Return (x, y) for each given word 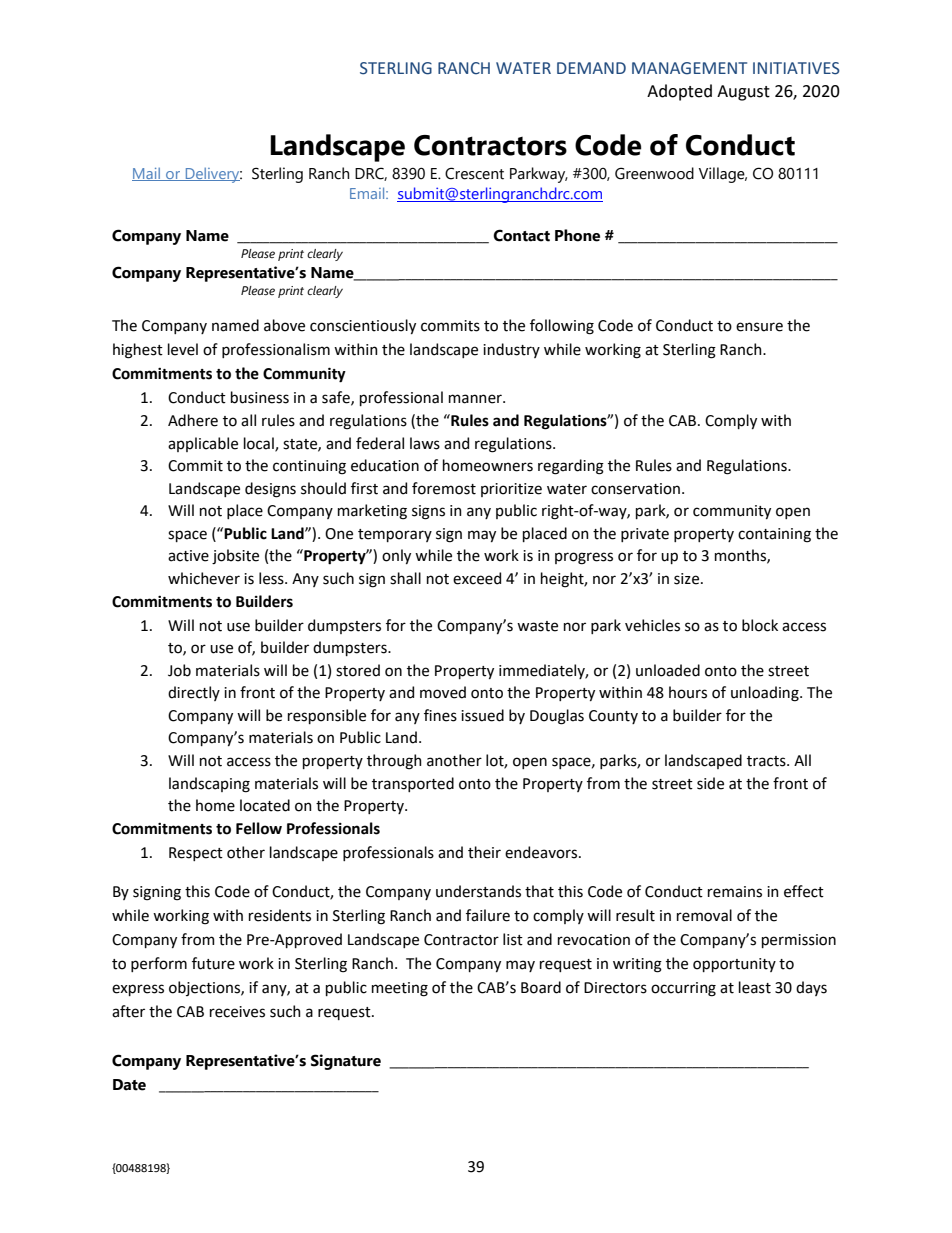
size (688, 579)
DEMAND (591, 68)
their (484, 852)
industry (511, 350)
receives (237, 1012)
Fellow (259, 828)
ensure (759, 327)
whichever (204, 578)
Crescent (474, 173)
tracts (767, 761)
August (743, 93)
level (183, 349)
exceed (477, 578)
